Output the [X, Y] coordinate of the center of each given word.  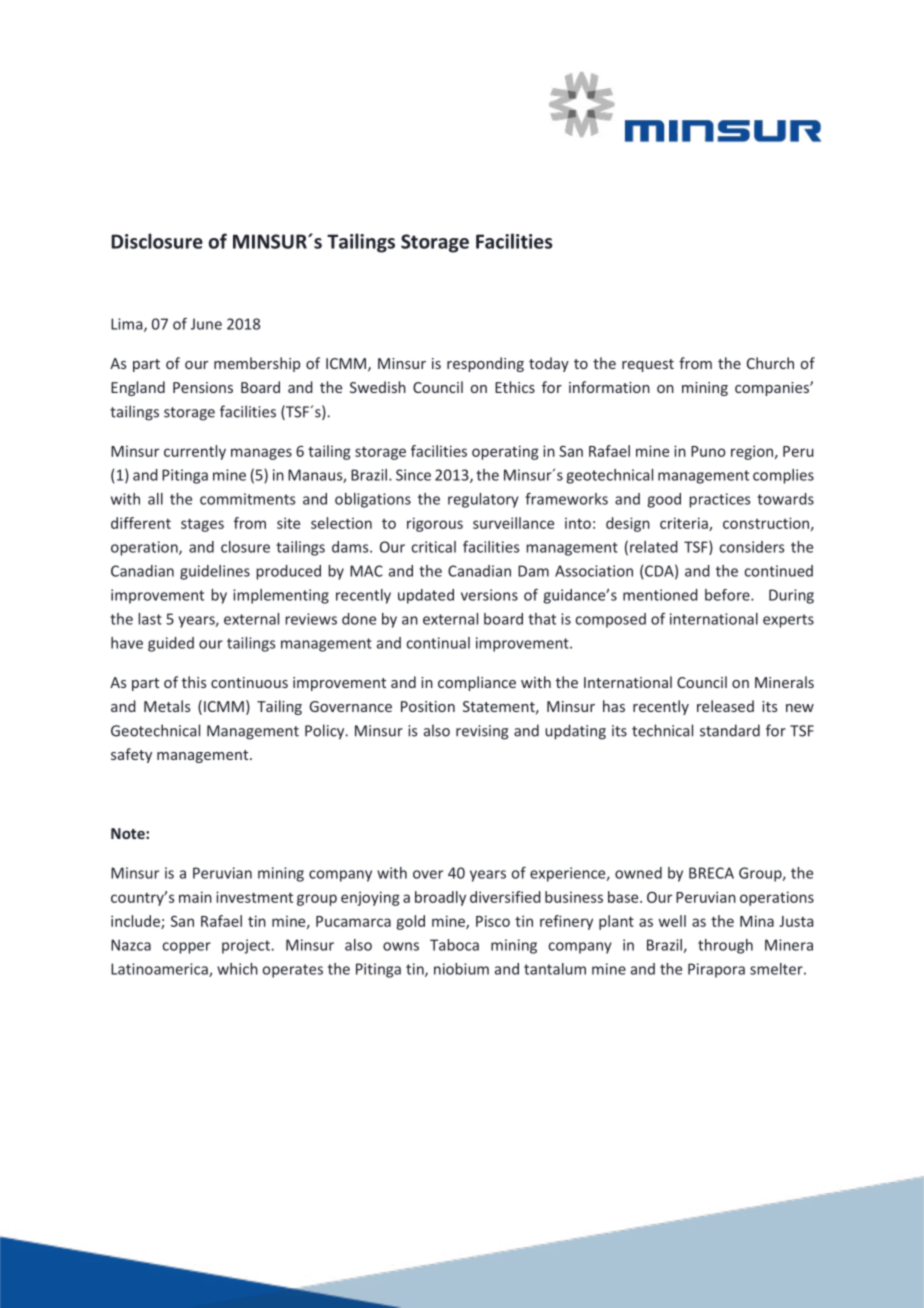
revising [482, 732]
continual [438, 643]
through [725, 946]
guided [171, 644]
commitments [247, 499]
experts [788, 621]
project [246, 946]
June [206, 324]
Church [770, 363]
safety [131, 755]
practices [719, 500]
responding [485, 364]
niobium [461, 969]
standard [730, 730]
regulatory [483, 500]
